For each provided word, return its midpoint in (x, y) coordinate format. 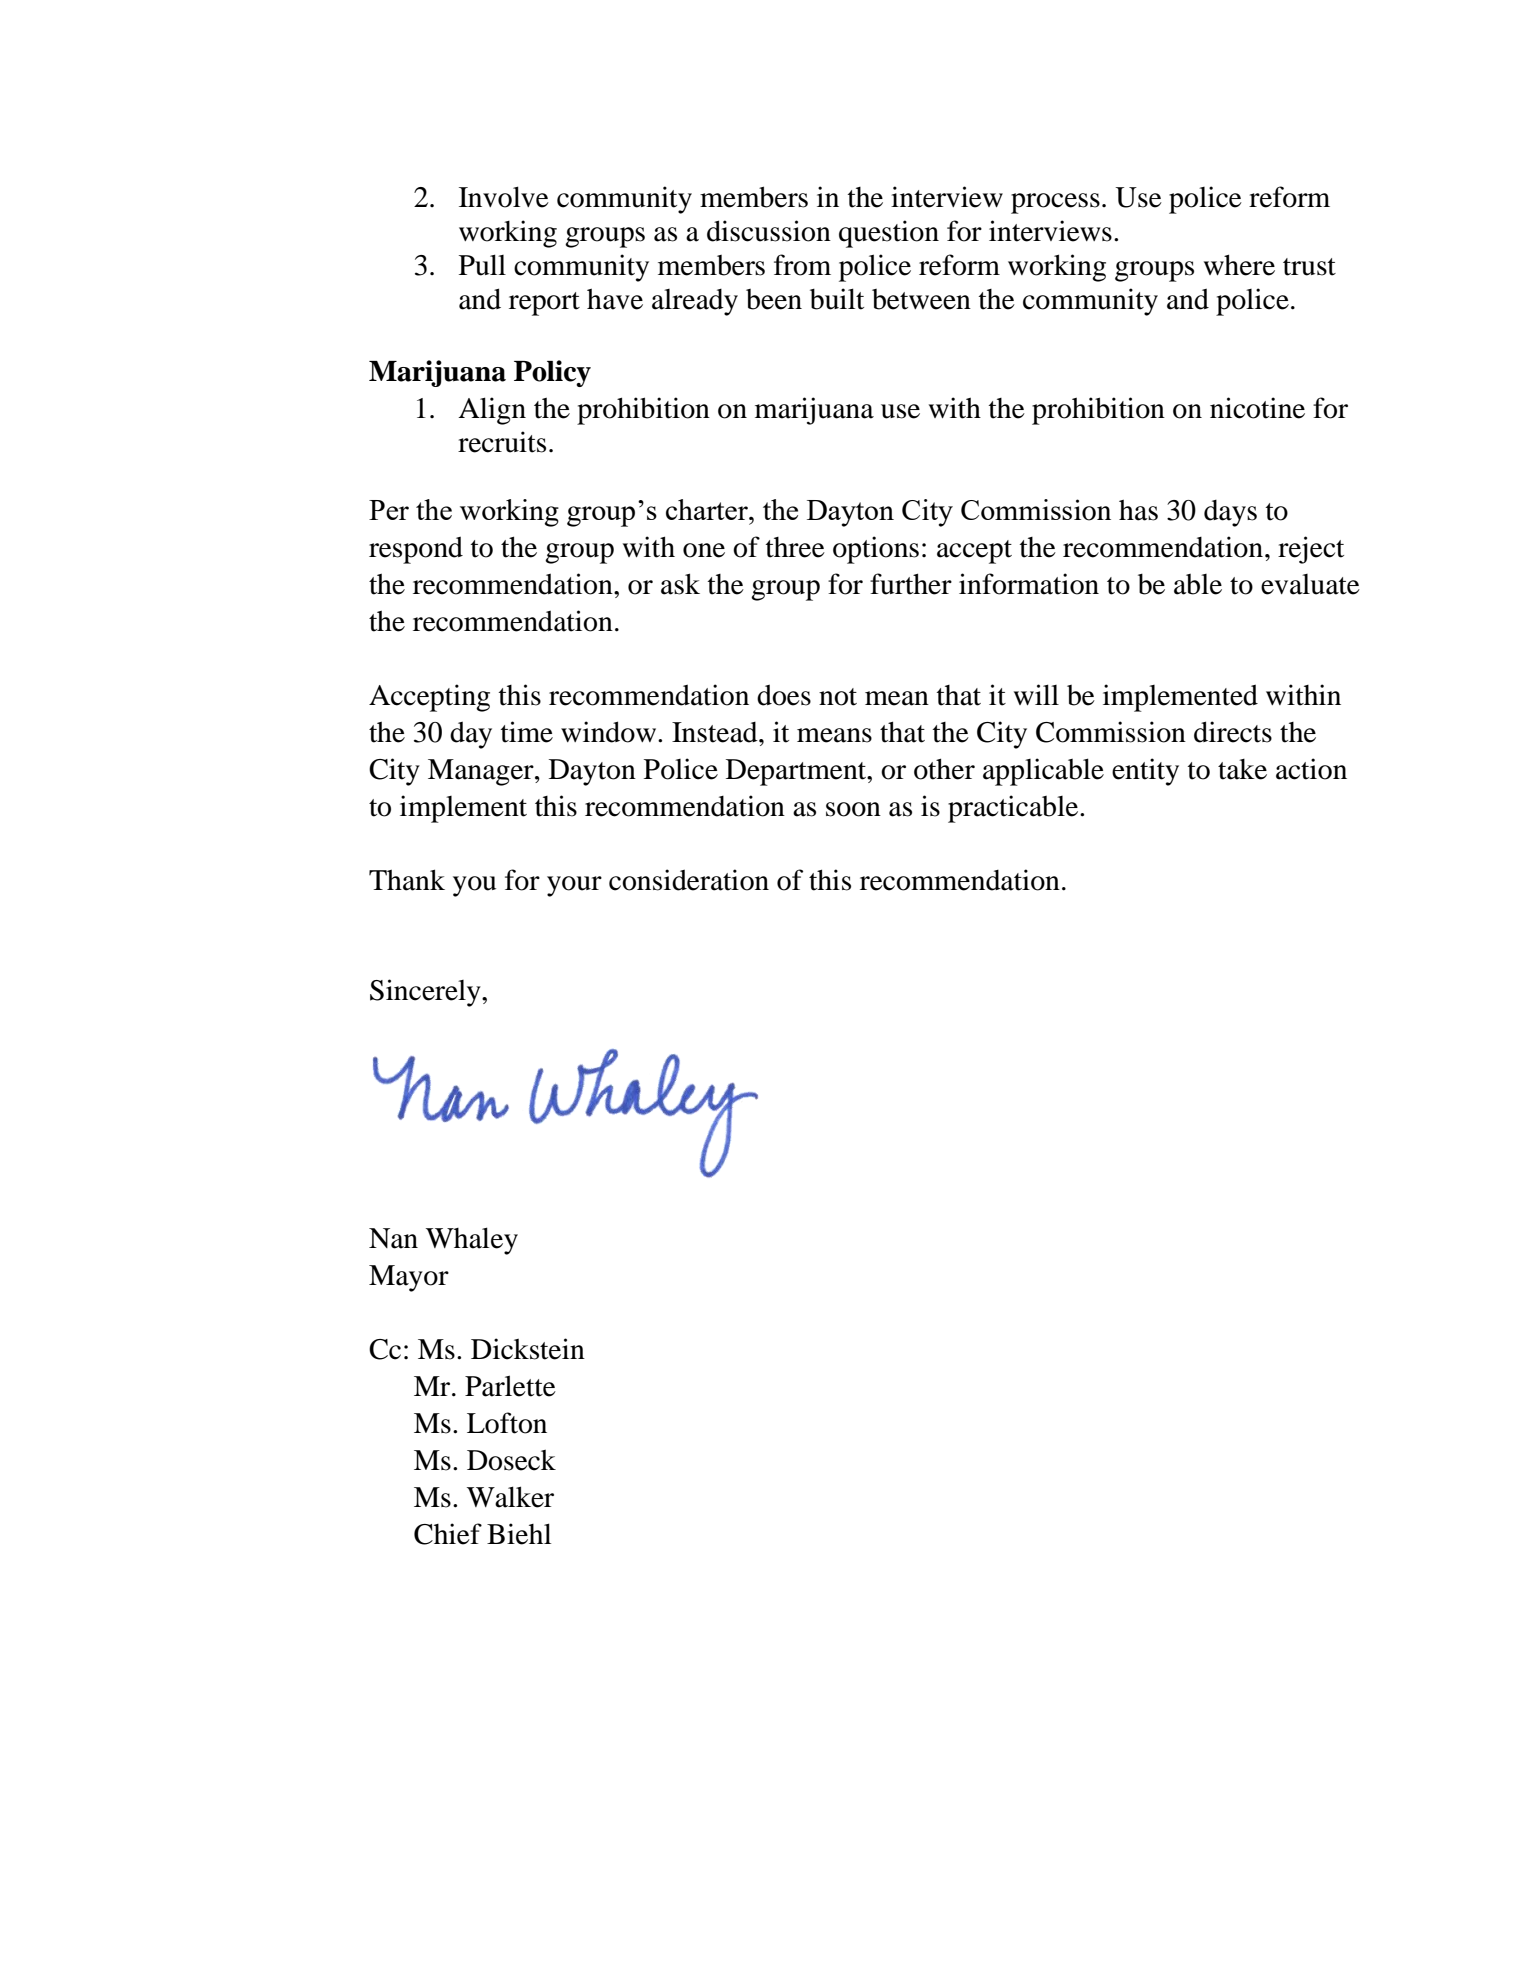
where (1239, 265)
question (889, 234)
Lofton (507, 1423)
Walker (510, 1497)
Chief (448, 1534)
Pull (482, 265)
